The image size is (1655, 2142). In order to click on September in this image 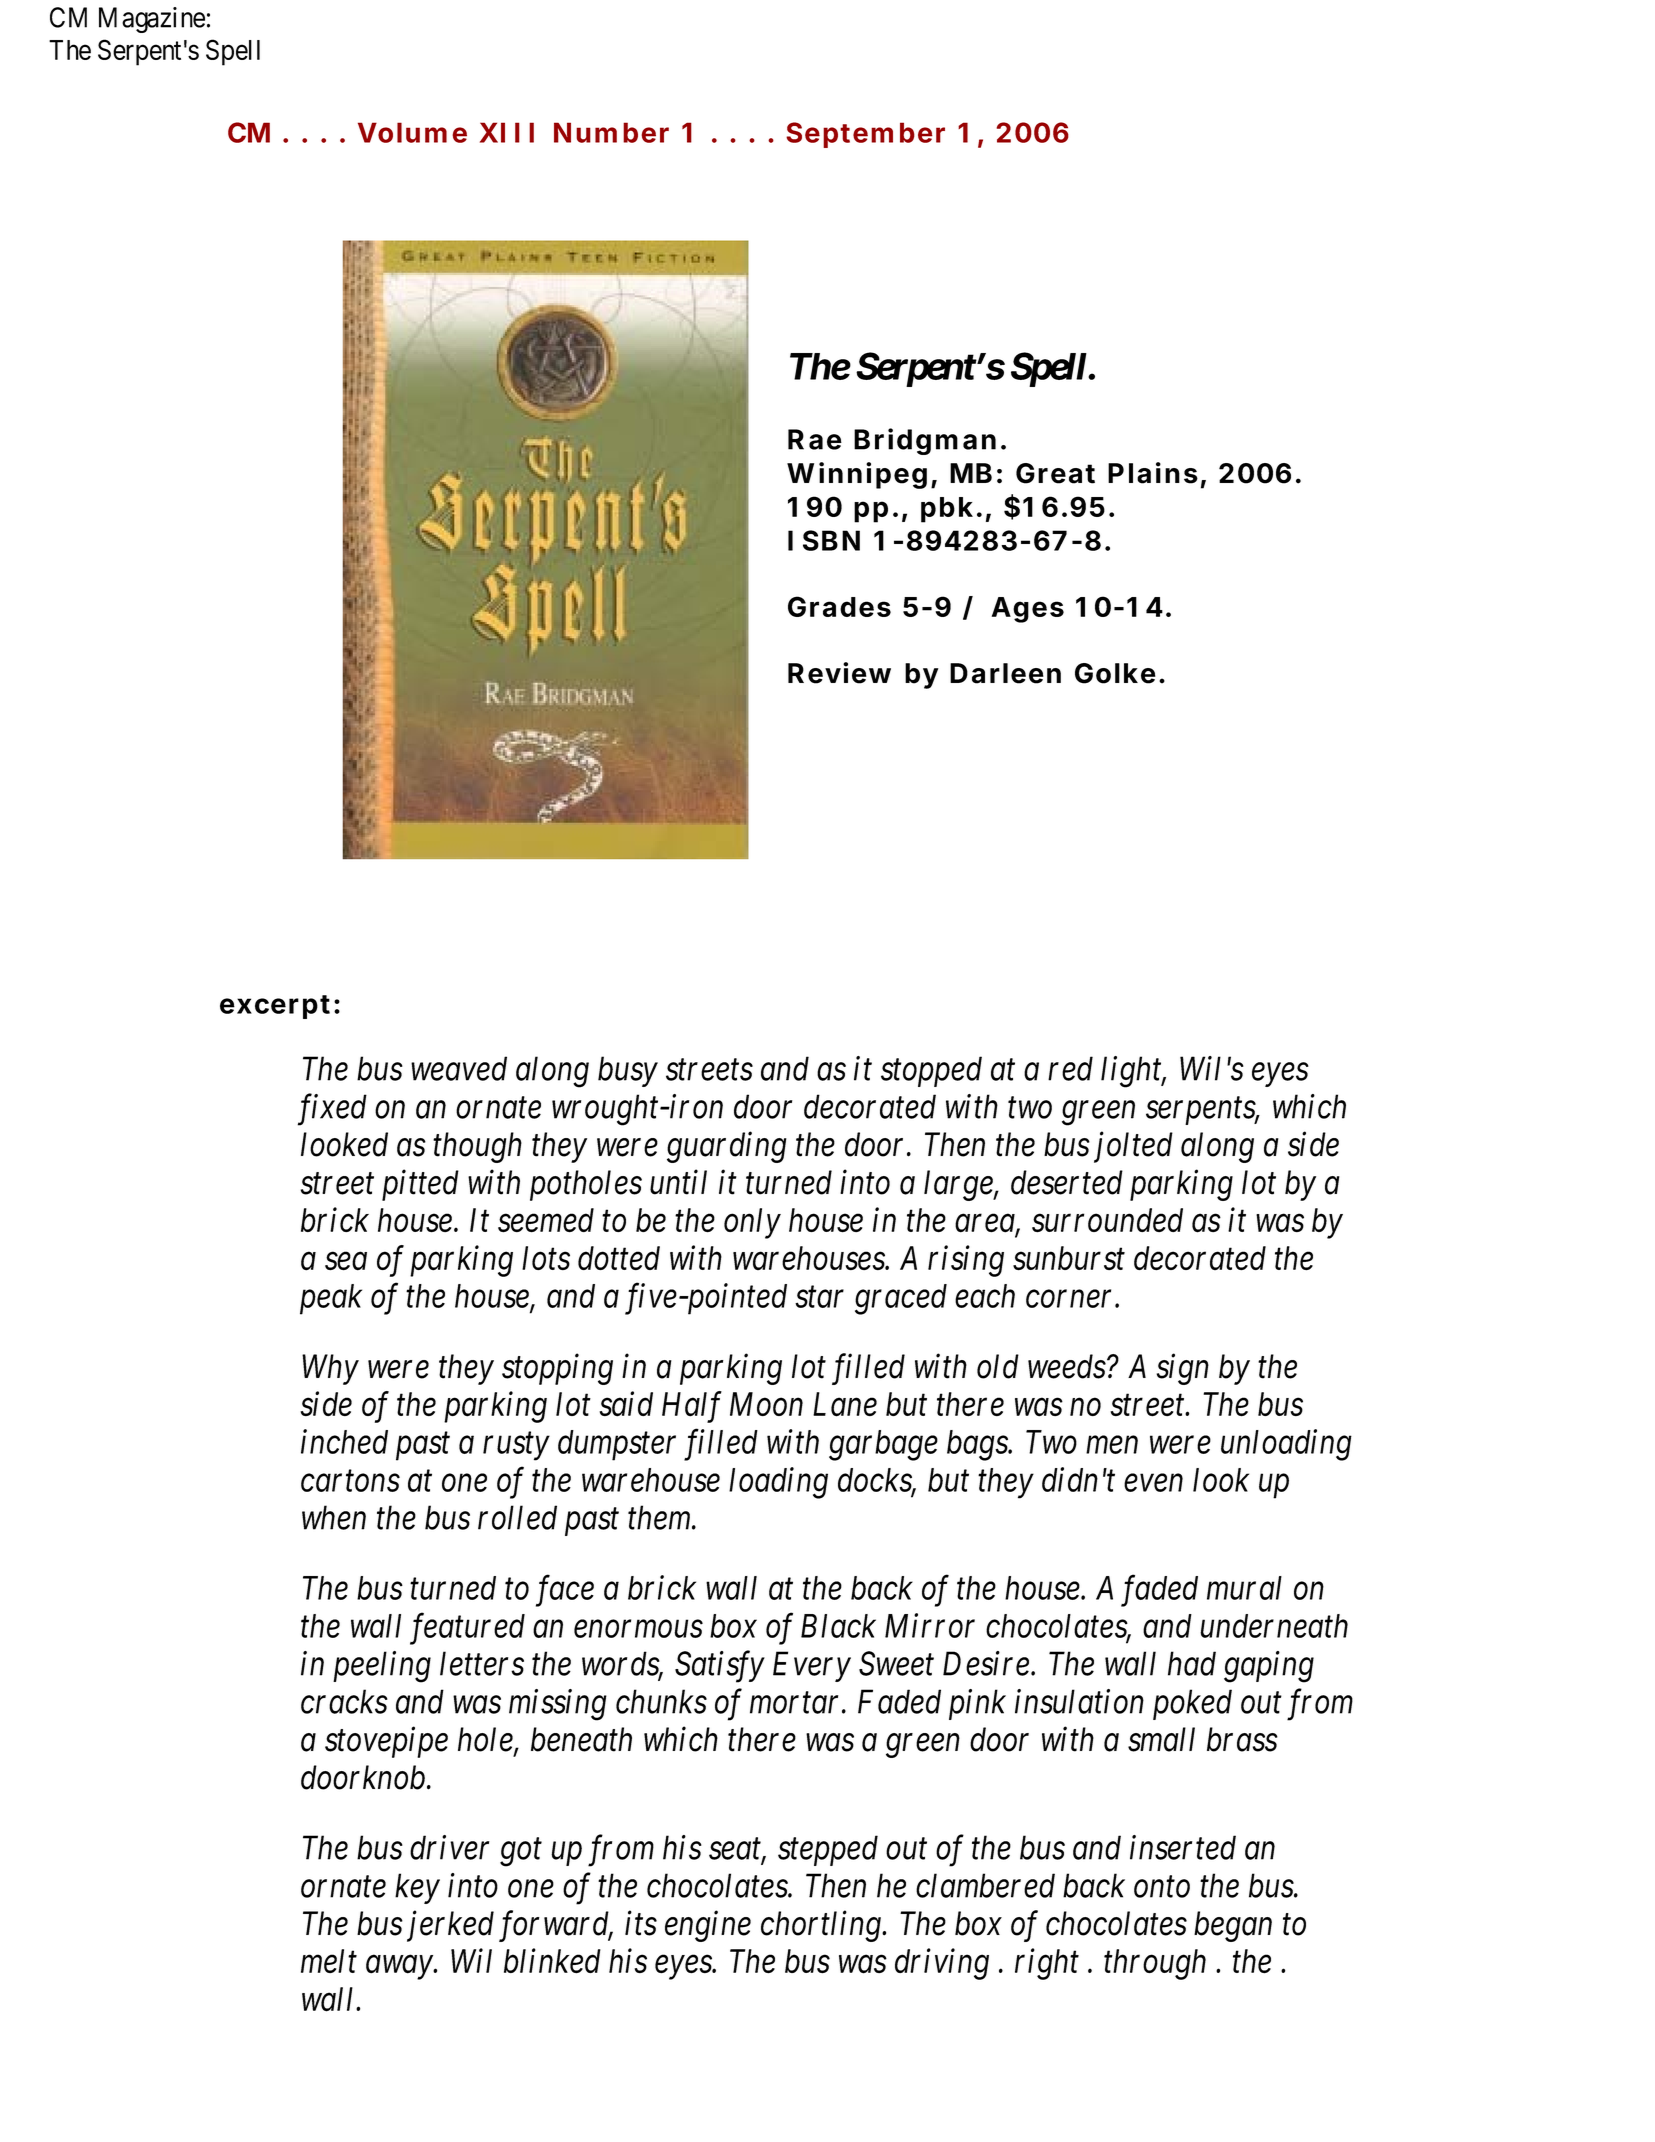, I will do `click(865, 135)`.
